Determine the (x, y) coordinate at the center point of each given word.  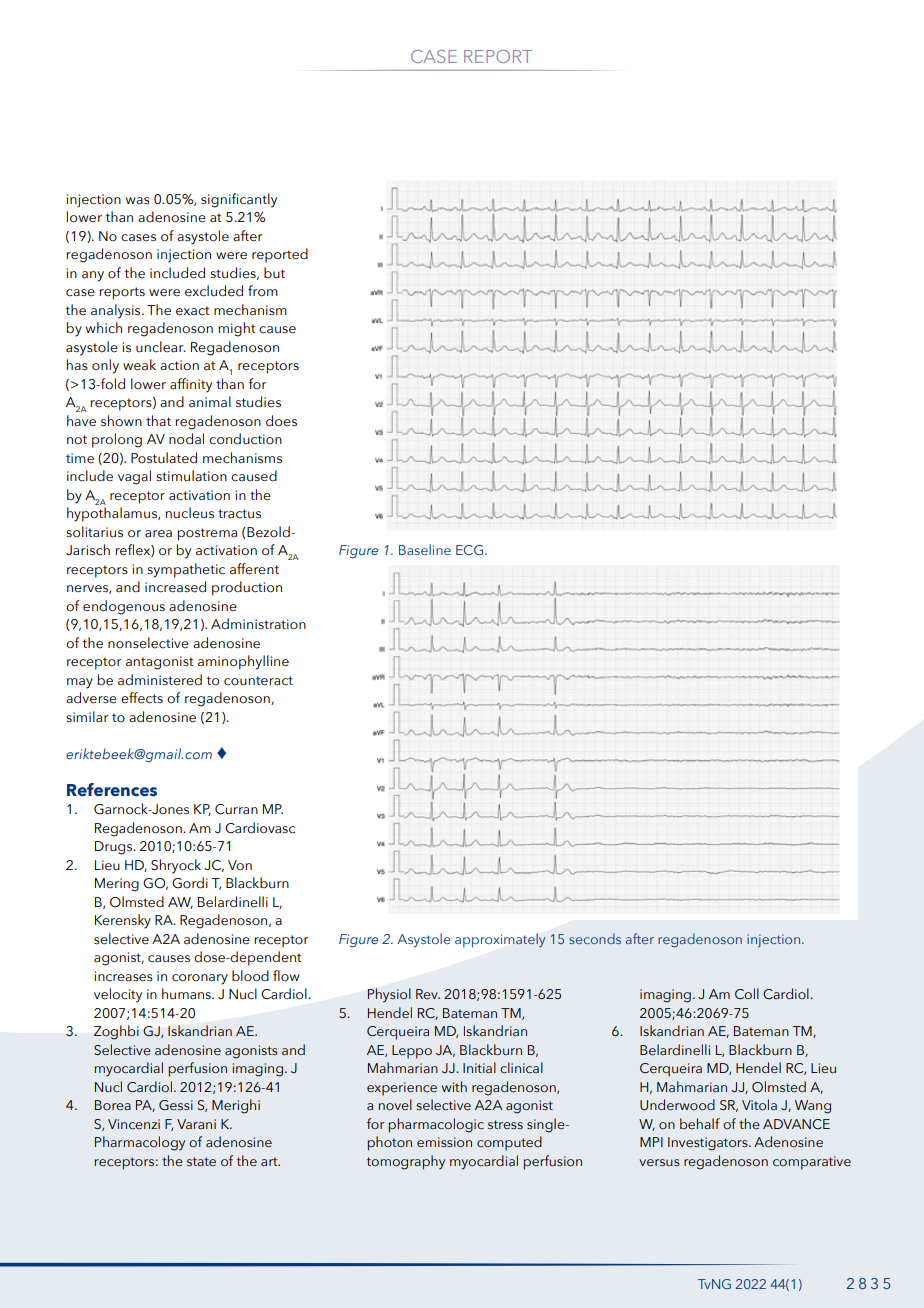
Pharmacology (140, 1143)
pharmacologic (436, 1125)
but (274, 272)
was (138, 200)
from (263, 291)
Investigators (709, 1144)
